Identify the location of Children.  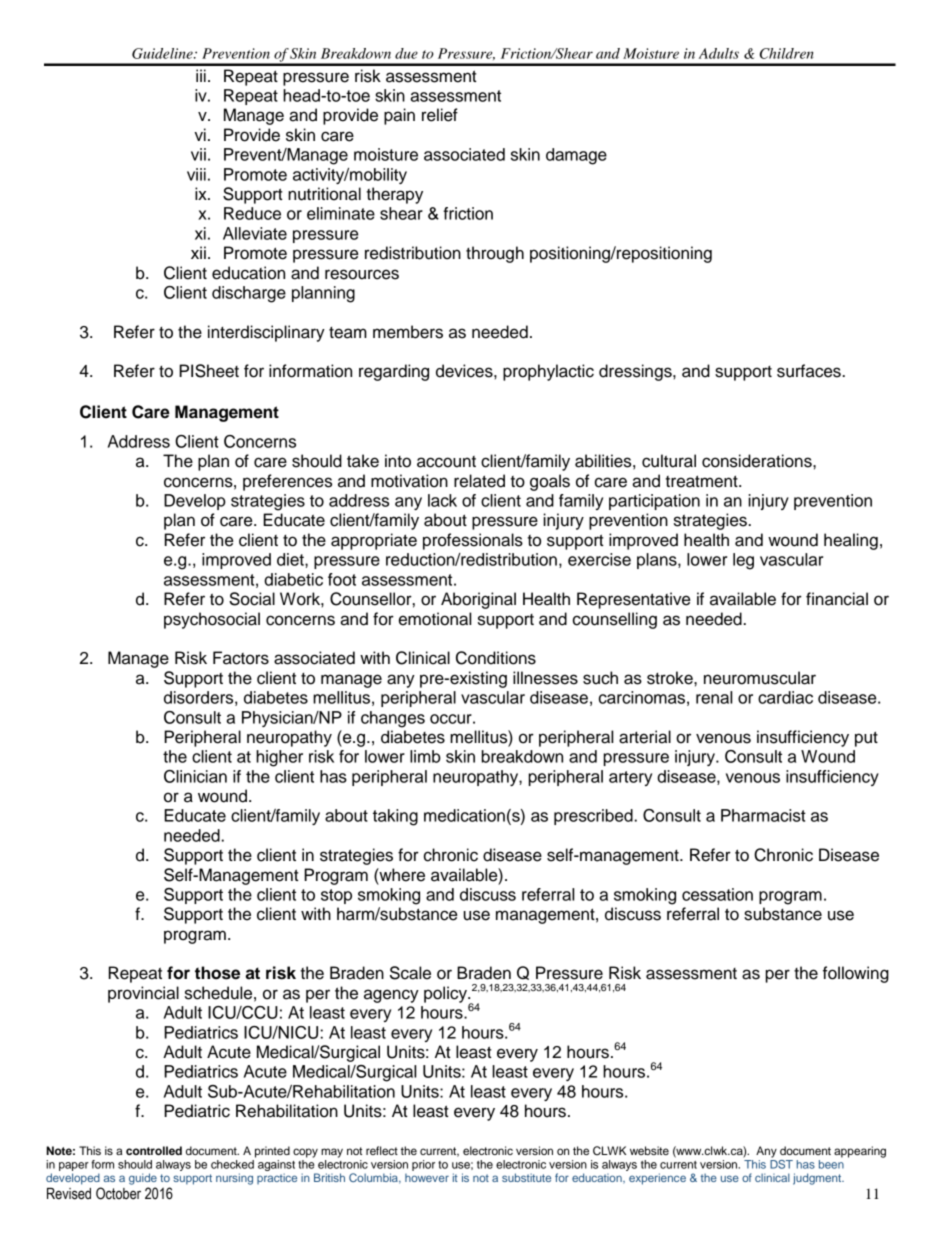
(787, 53).
